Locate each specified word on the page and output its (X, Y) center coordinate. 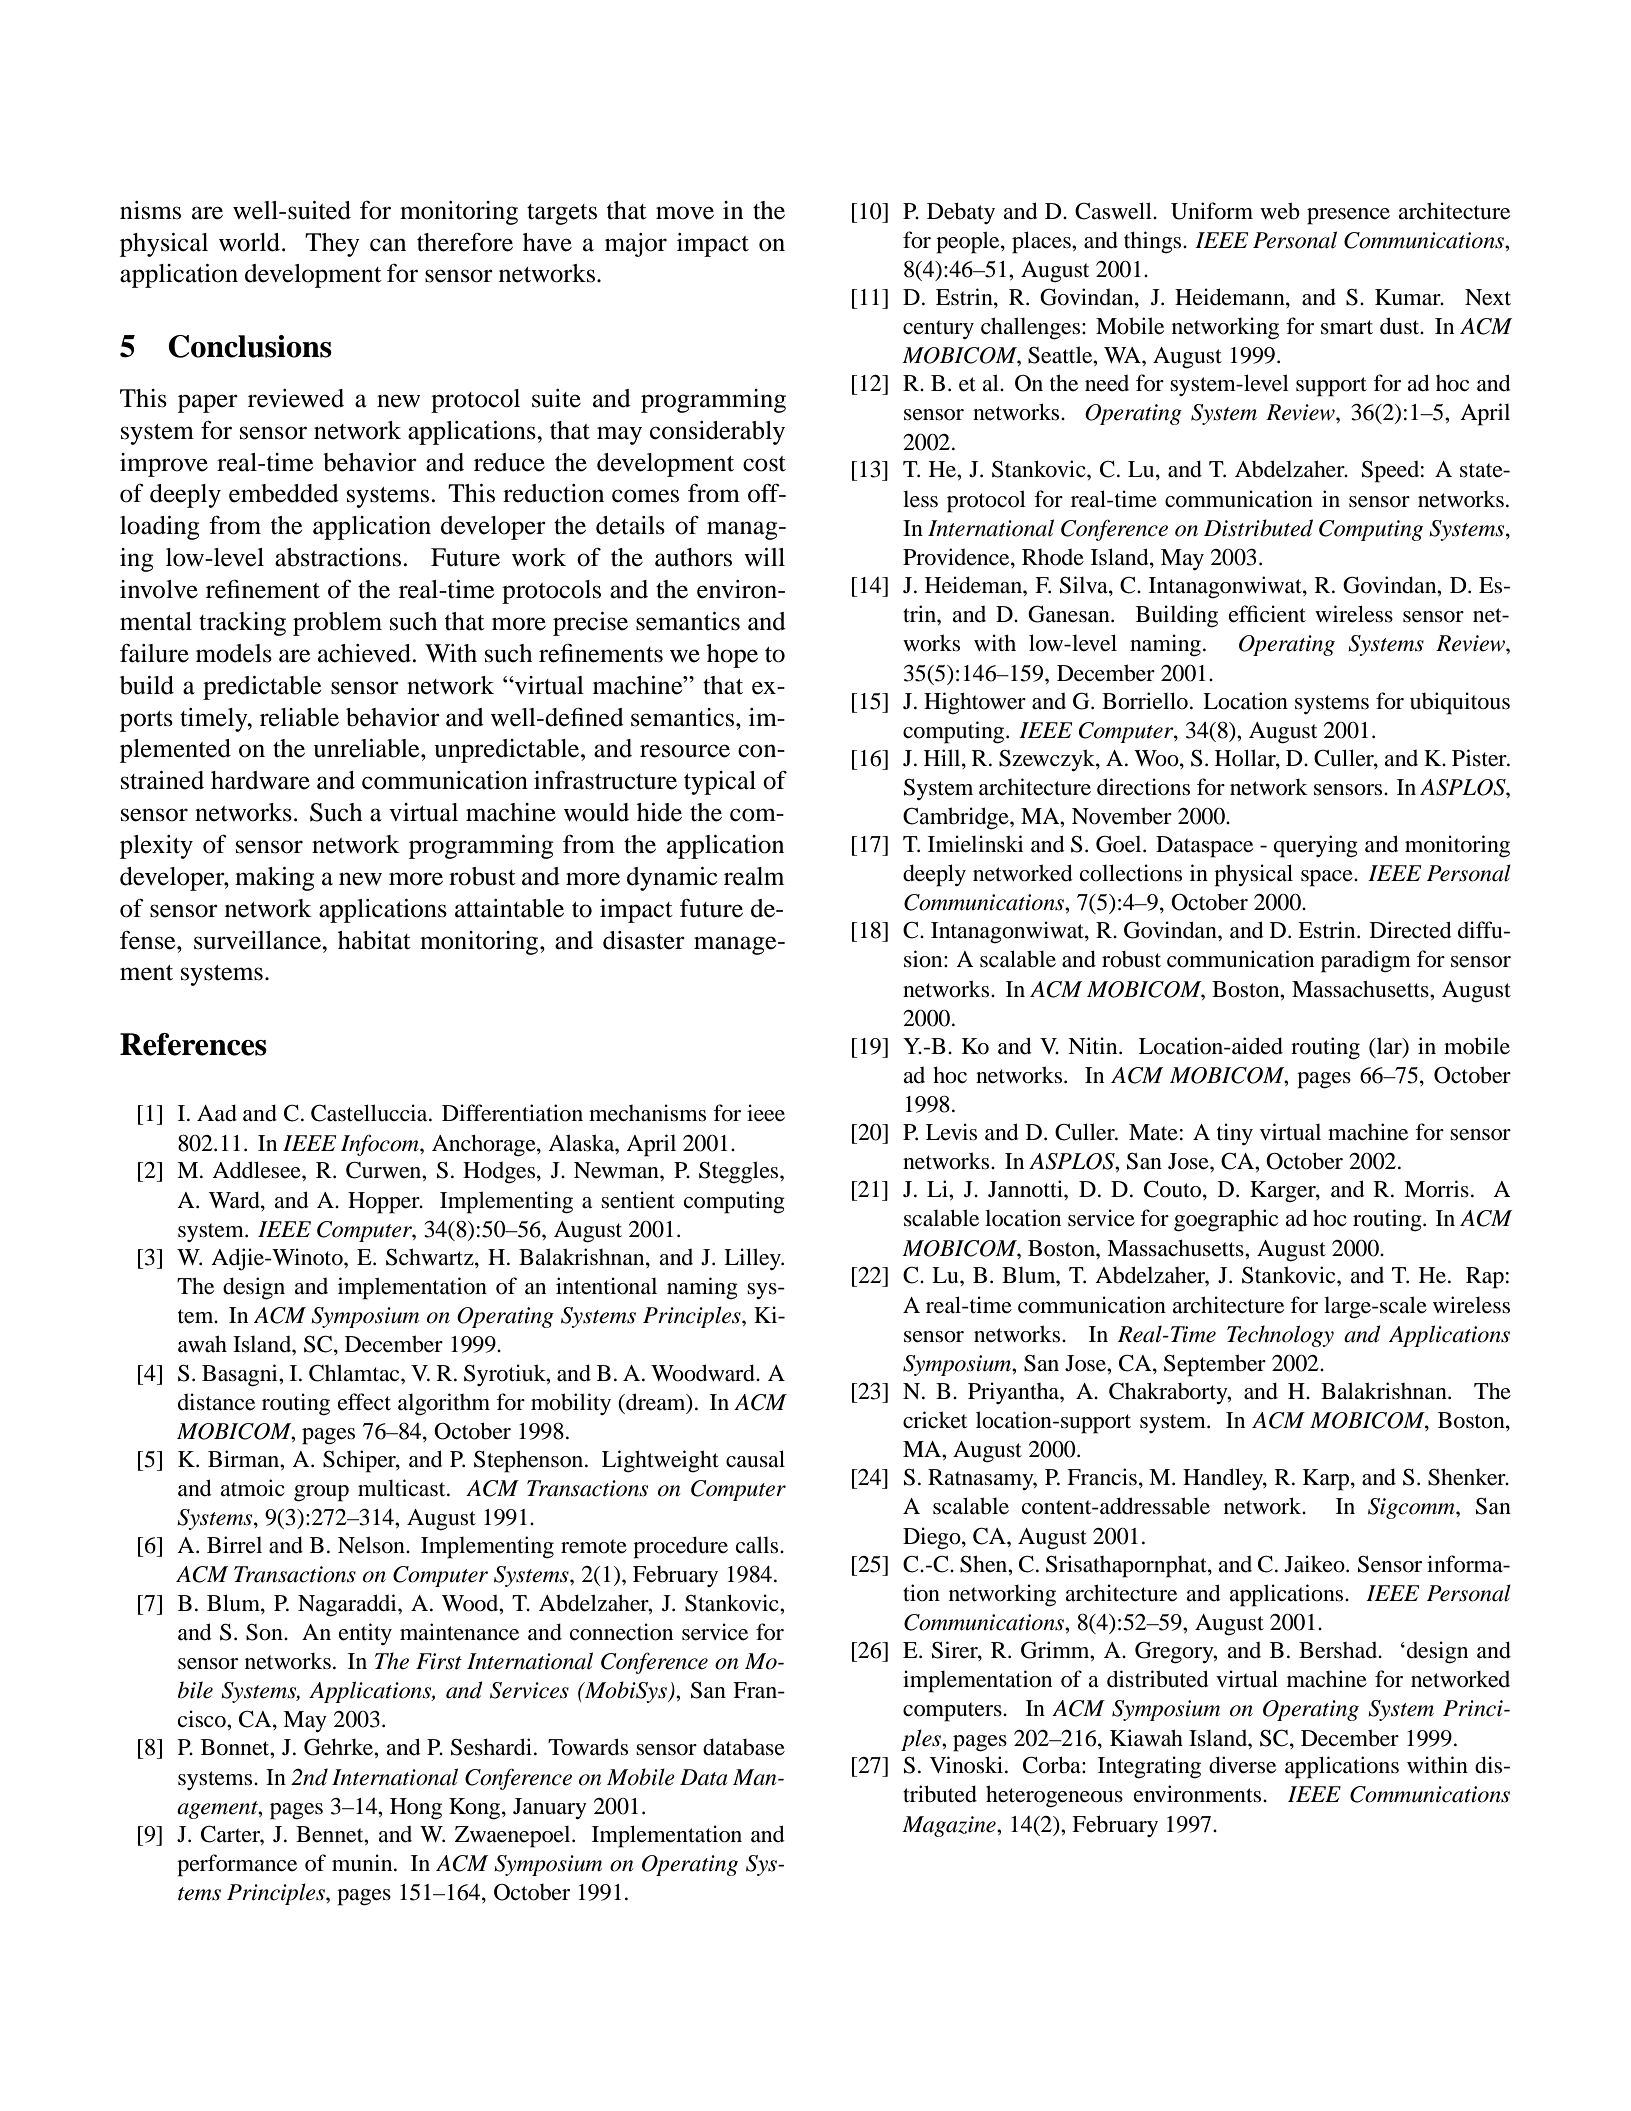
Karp (1327, 1480)
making (275, 879)
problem (337, 624)
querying (1316, 846)
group (321, 1493)
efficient (1267, 614)
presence (1348, 216)
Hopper (385, 1203)
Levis (951, 1132)
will (764, 557)
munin (363, 1862)
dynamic (672, 879)
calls (758, 1545)
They (332, 245)
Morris (1436, 1189)
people (969, 242)
